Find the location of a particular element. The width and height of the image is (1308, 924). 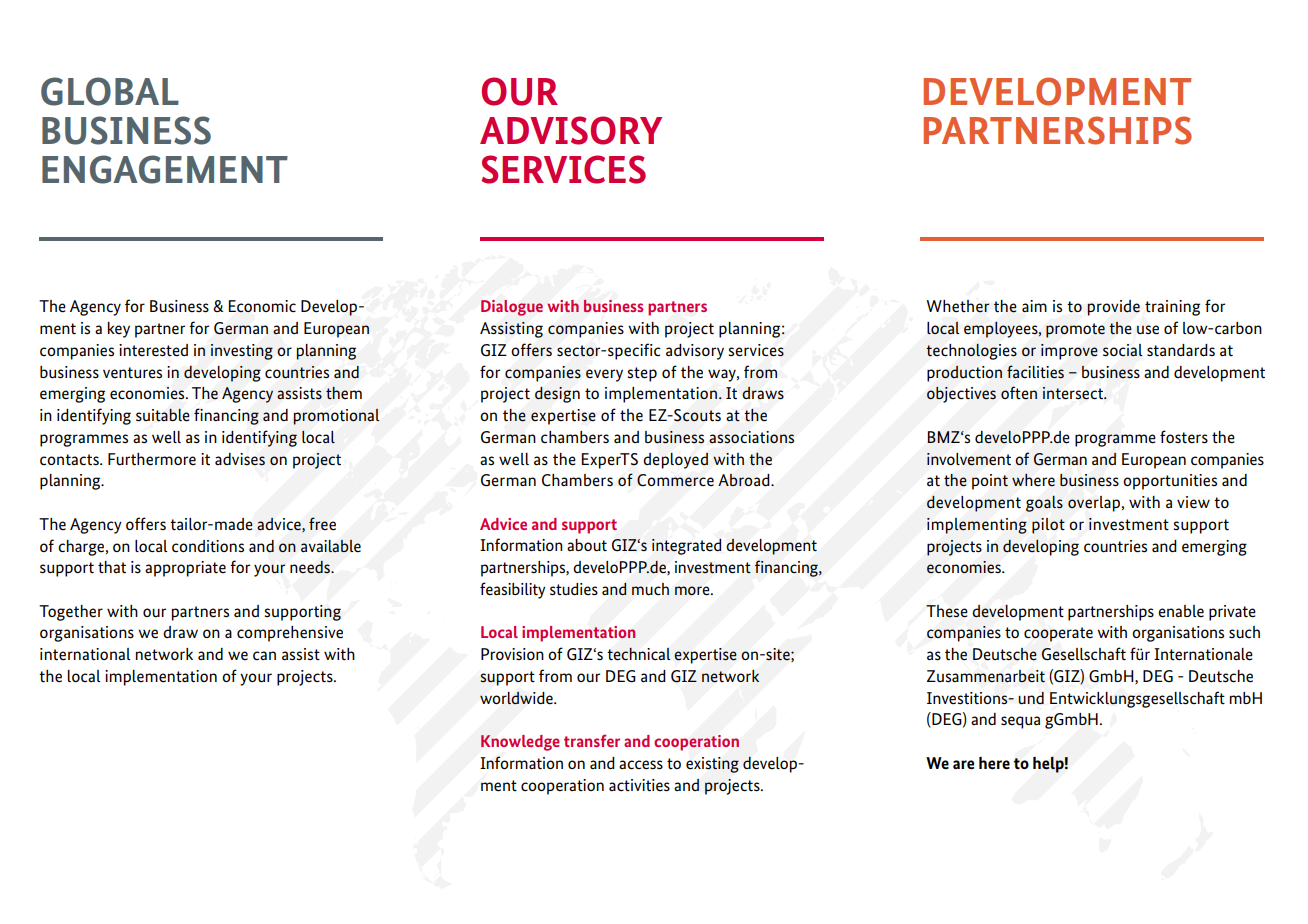

advises is located at coordinates (240, 459).
